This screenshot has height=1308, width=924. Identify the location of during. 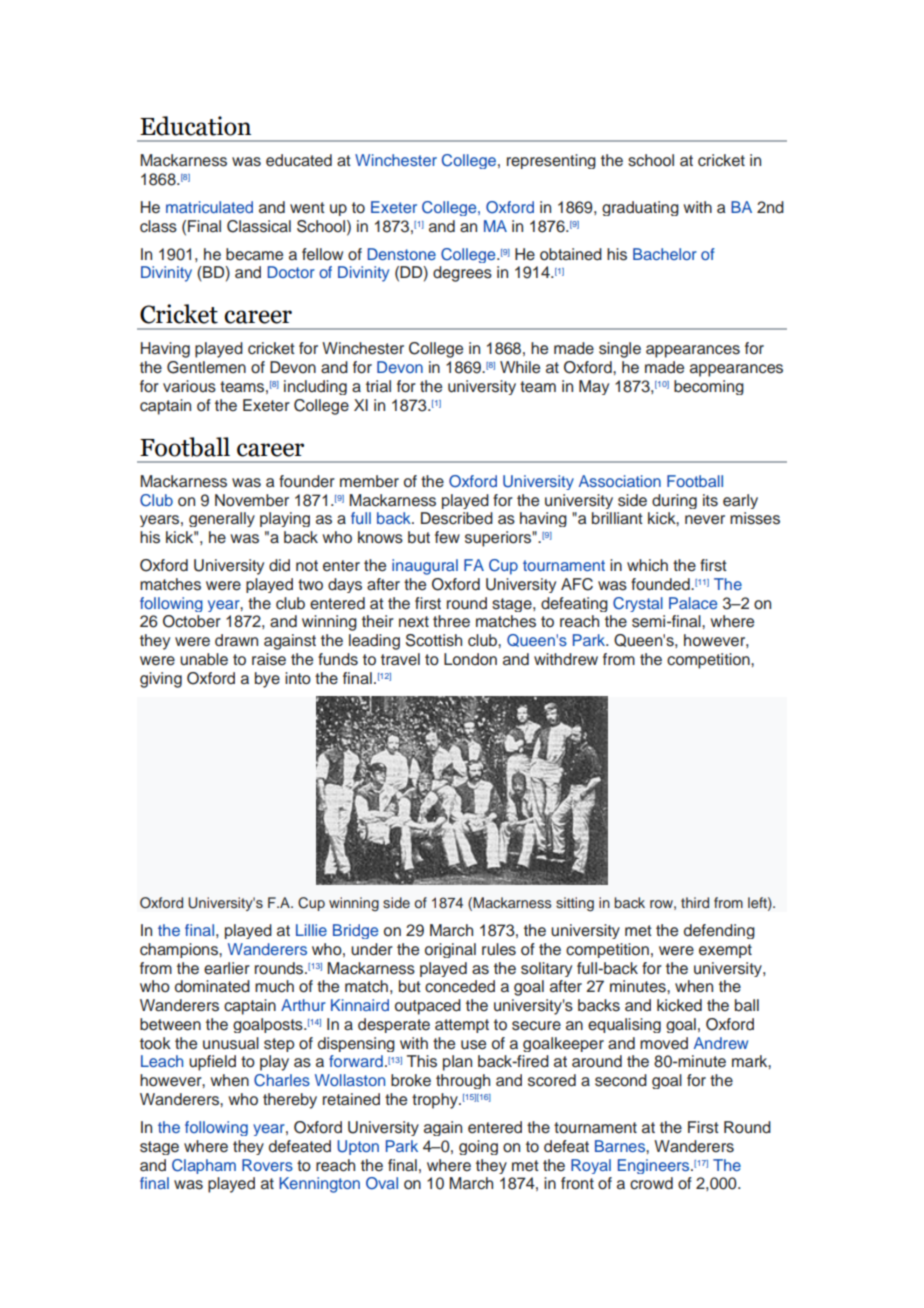
(674, 501).
